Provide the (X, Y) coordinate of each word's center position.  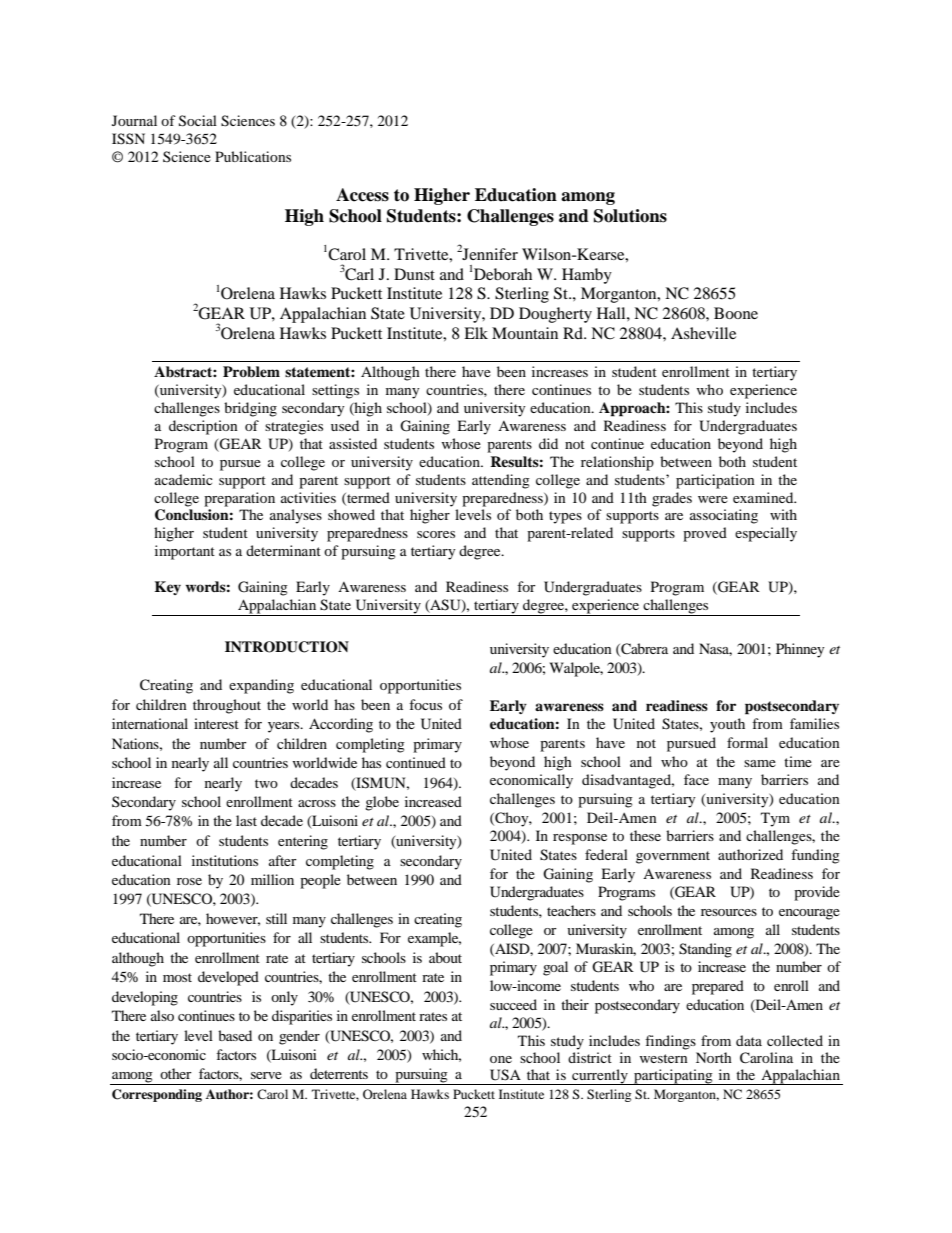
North (714, 1057)
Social (198, 121)
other (176, 1073)
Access (362, 195)
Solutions (630, 216)
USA (505, 1075)
